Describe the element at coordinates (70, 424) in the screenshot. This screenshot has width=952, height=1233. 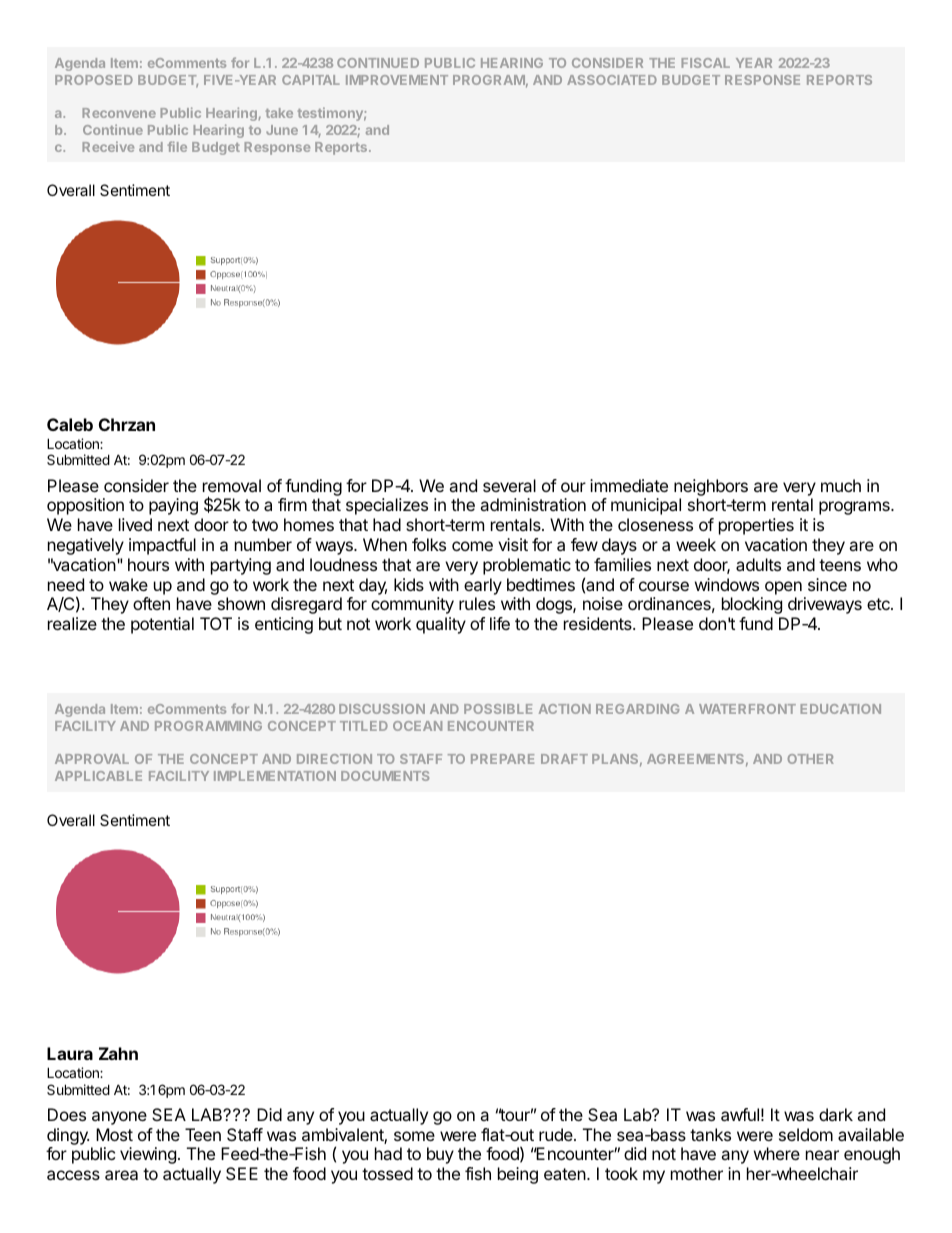
I see `Caleb` at that location.
